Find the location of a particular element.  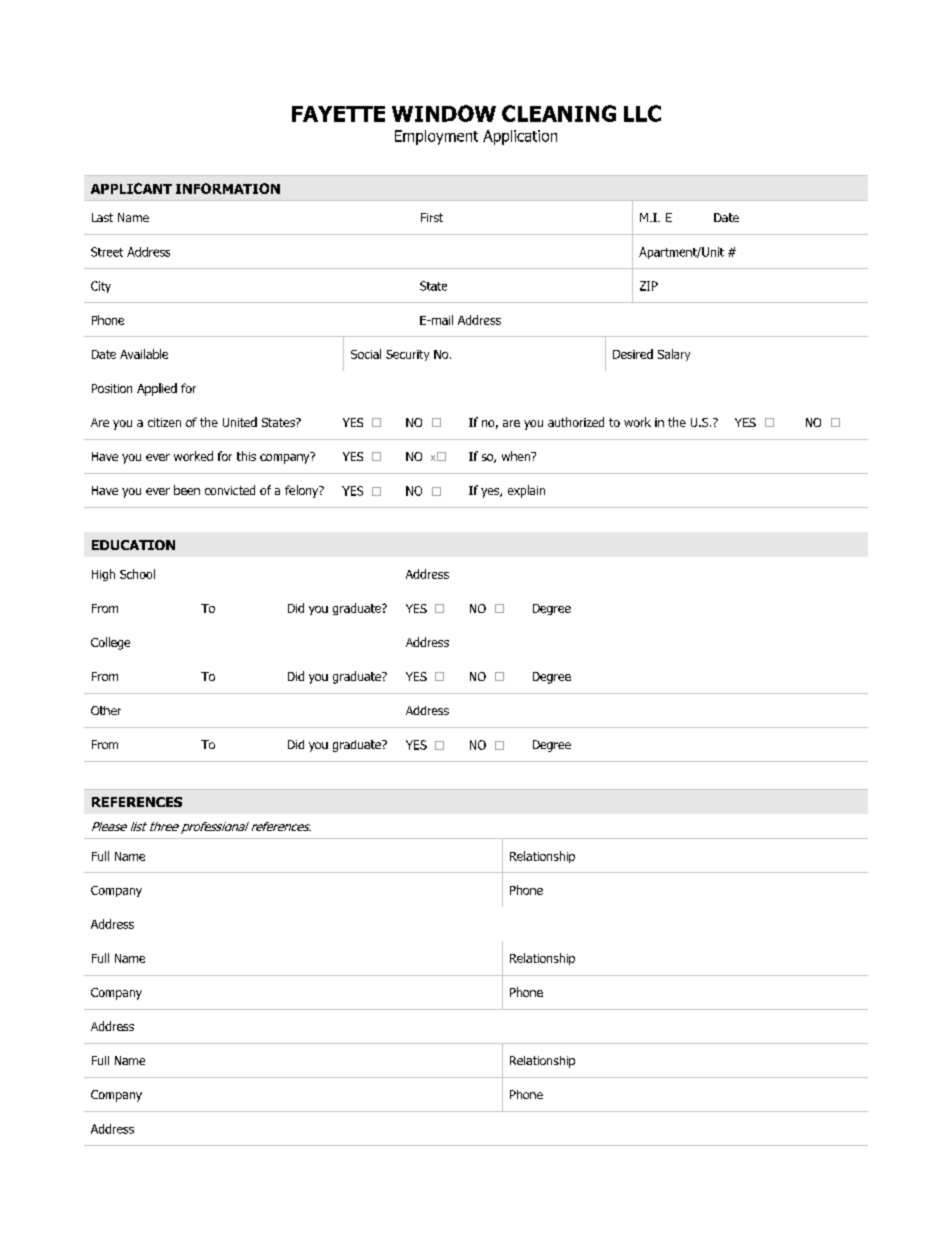

Security is located at coordinates (407, 355).
